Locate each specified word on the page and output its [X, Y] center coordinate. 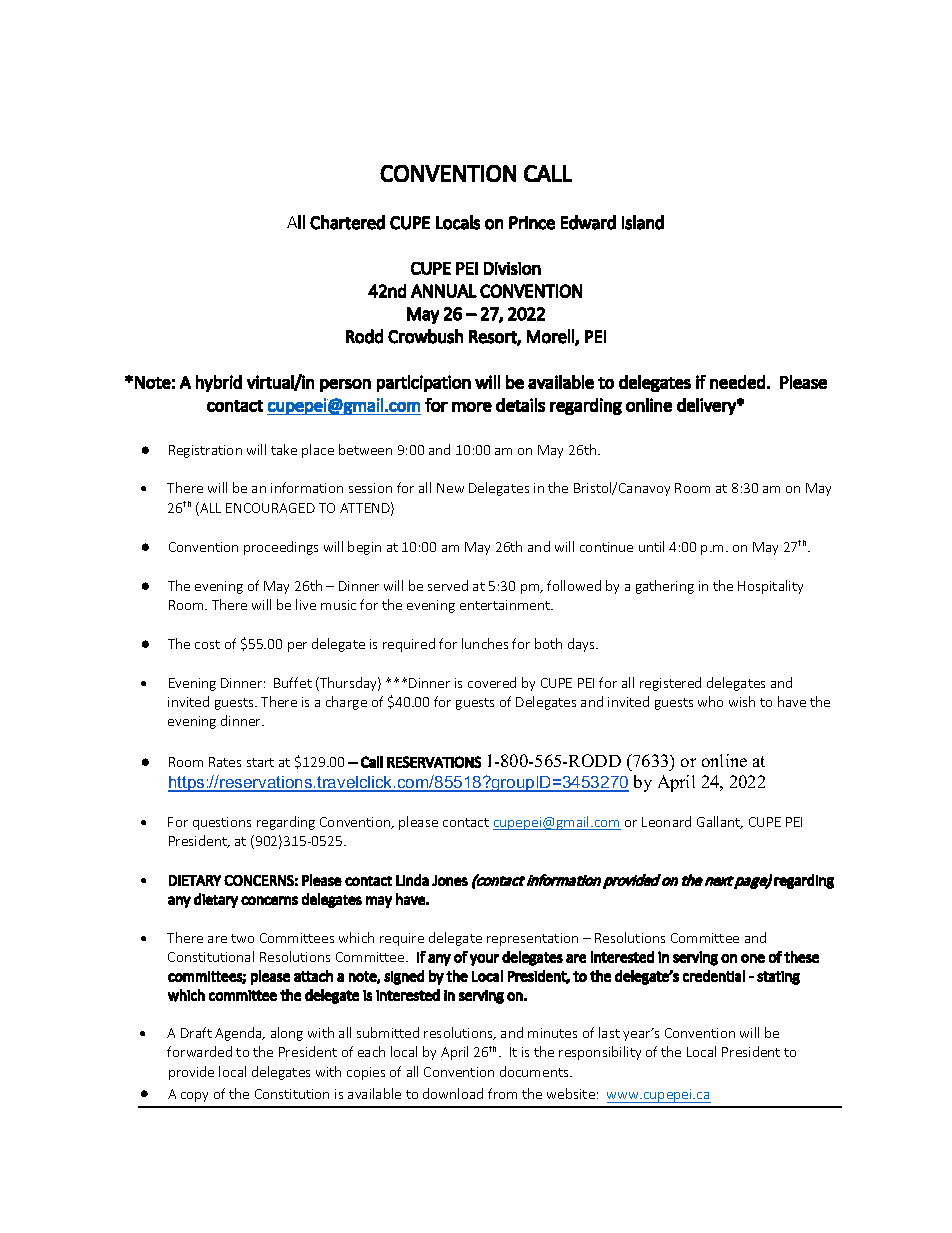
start [260, 762]
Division [512, 268]
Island [643, 222]
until [651, 546]
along [287, 1034]
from [502, 1093]
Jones [450, 880]
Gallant [720, 822]
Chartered [347, 222]
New [450, 488]
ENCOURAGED [270, 508]
